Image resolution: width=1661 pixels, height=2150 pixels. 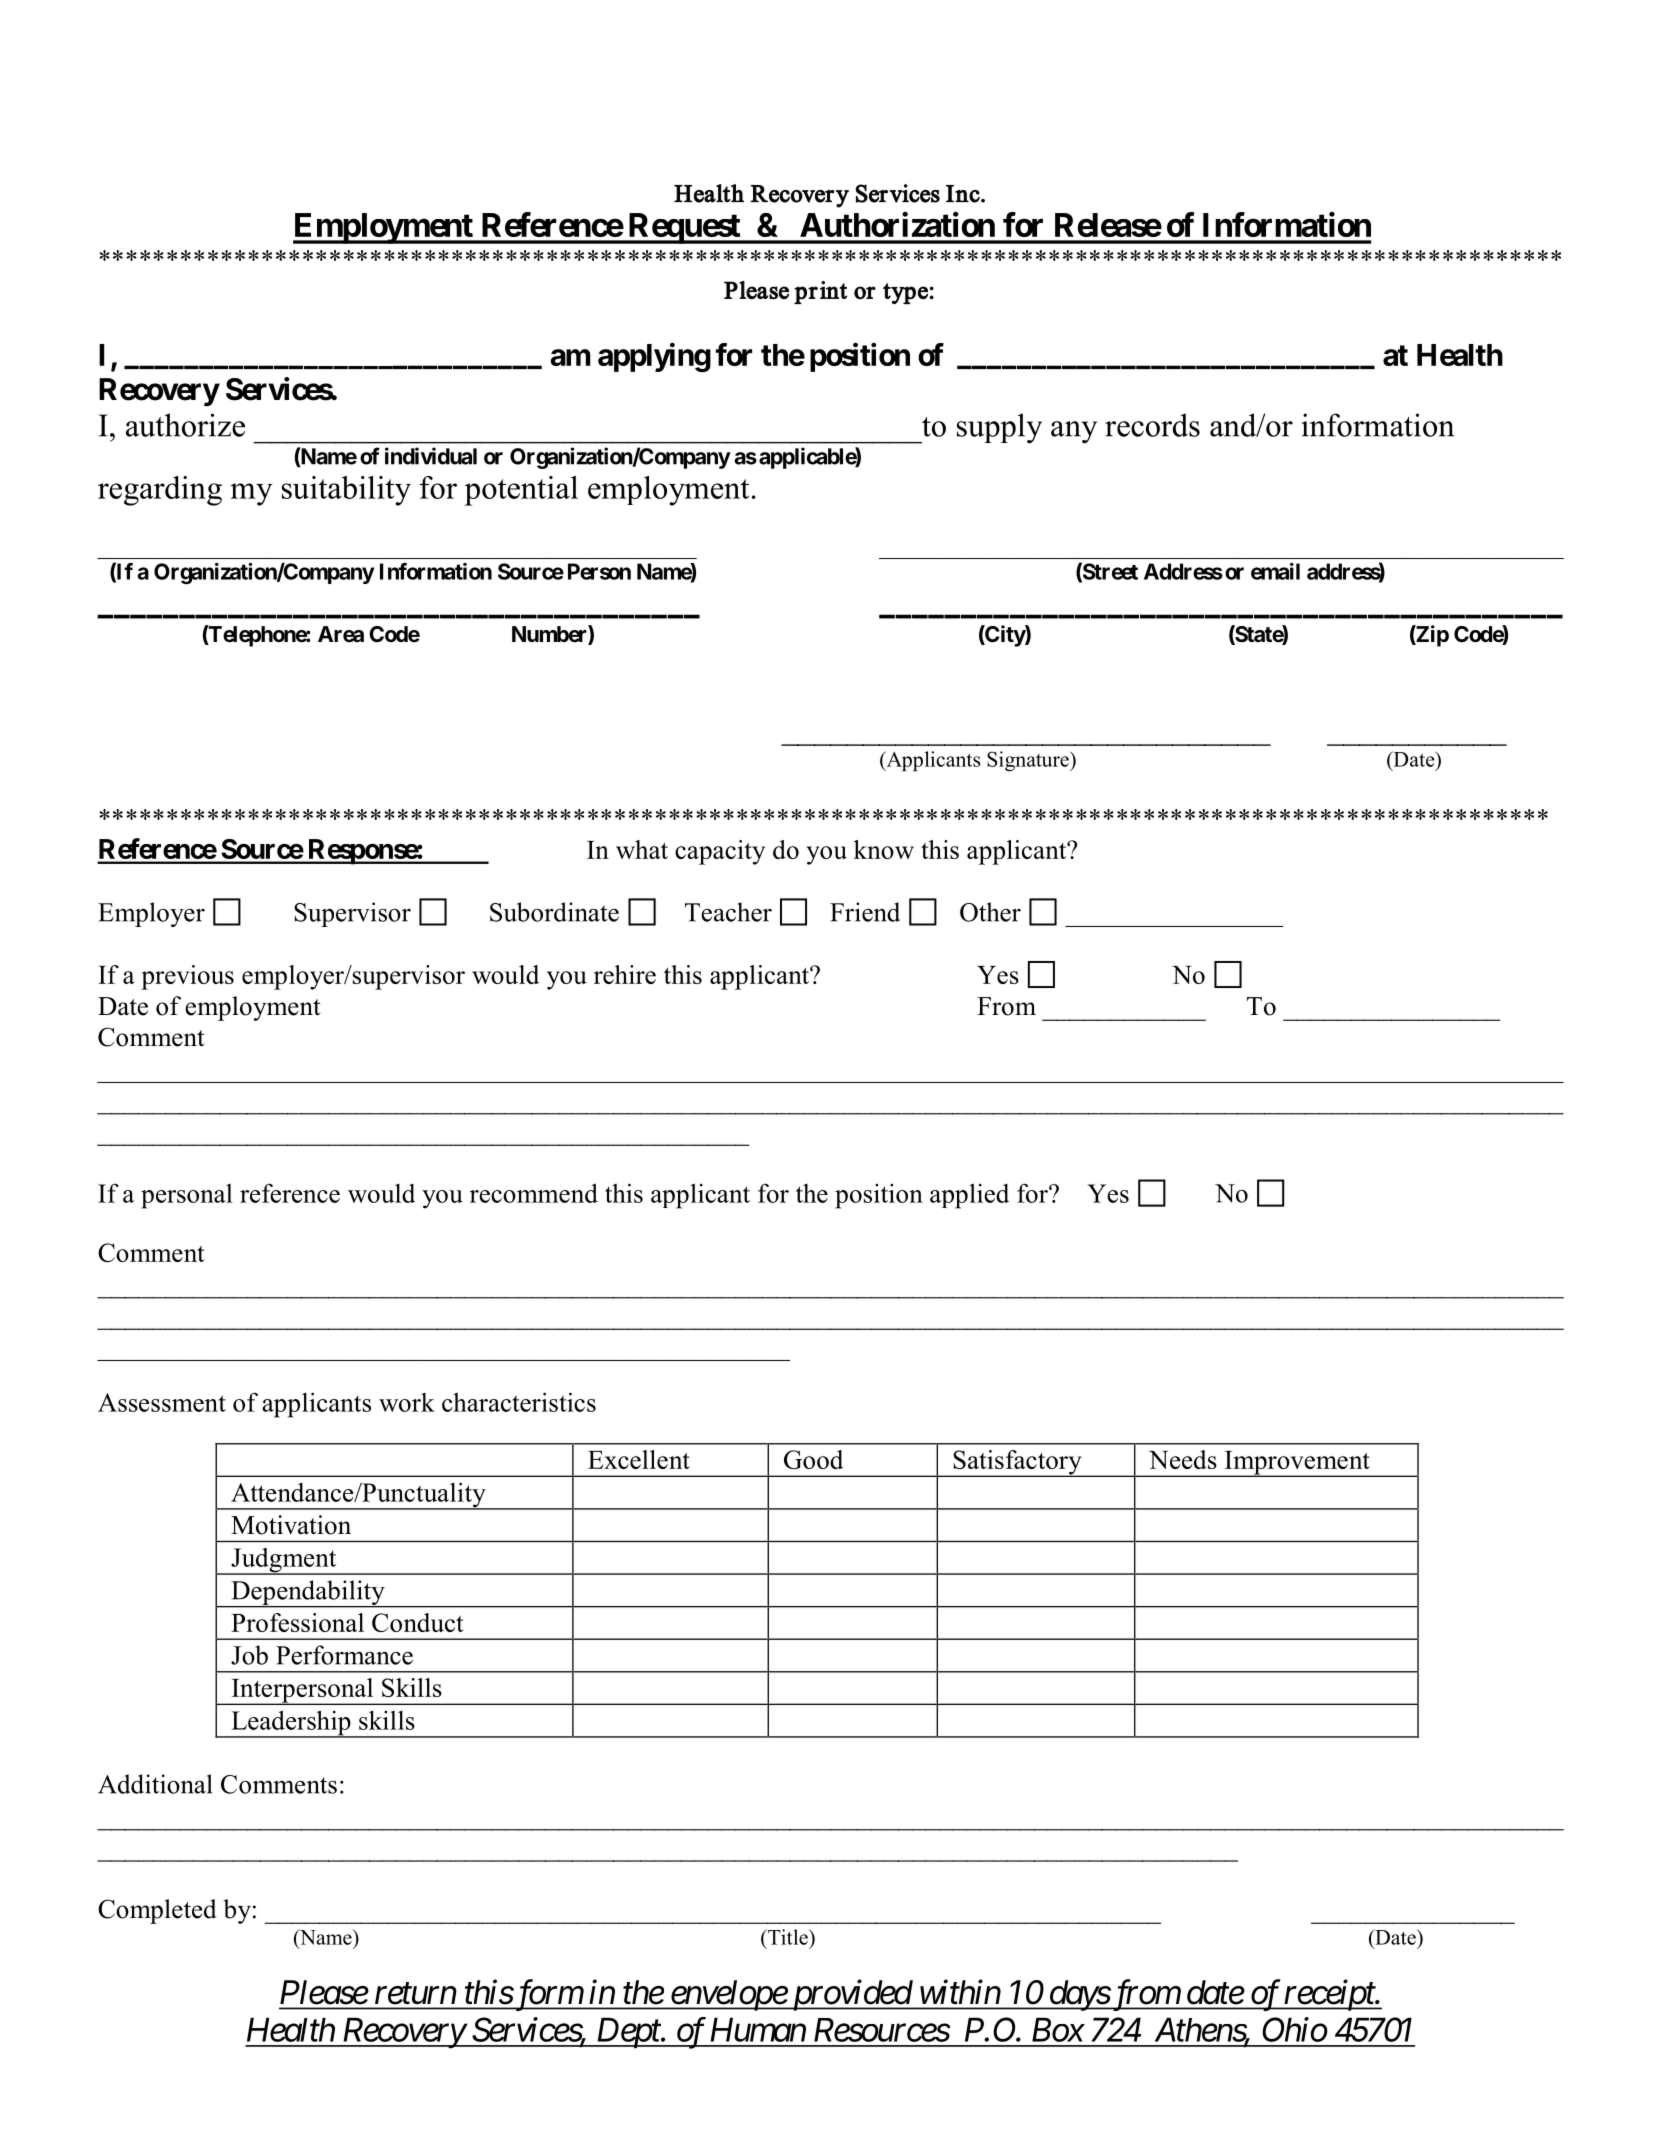 What do you see at coordinates (185, 425) in the image?
I see `authorize` at bounding box center [185, 425].
